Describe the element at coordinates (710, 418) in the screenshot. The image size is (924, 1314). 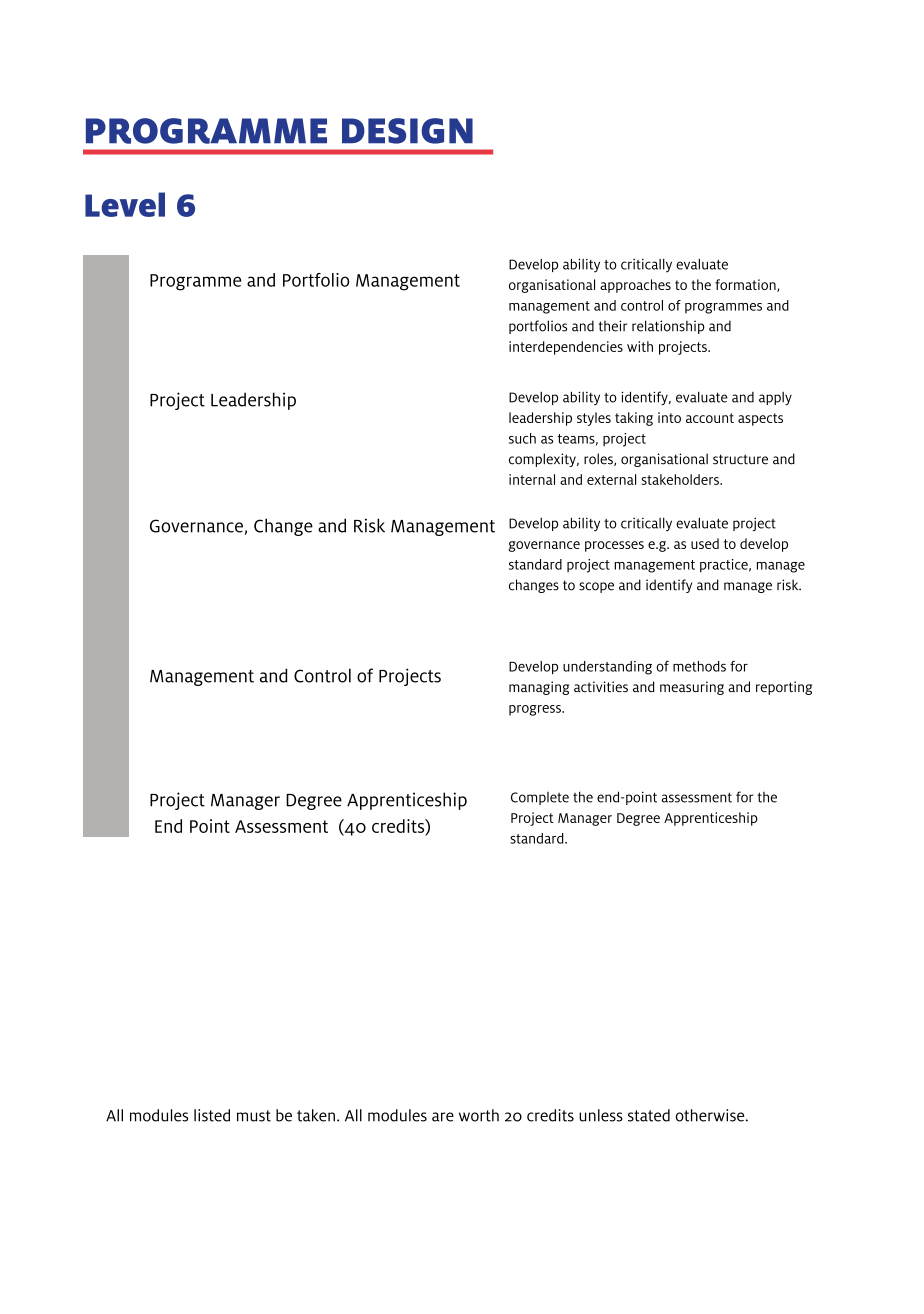
I see `account` at that location.
